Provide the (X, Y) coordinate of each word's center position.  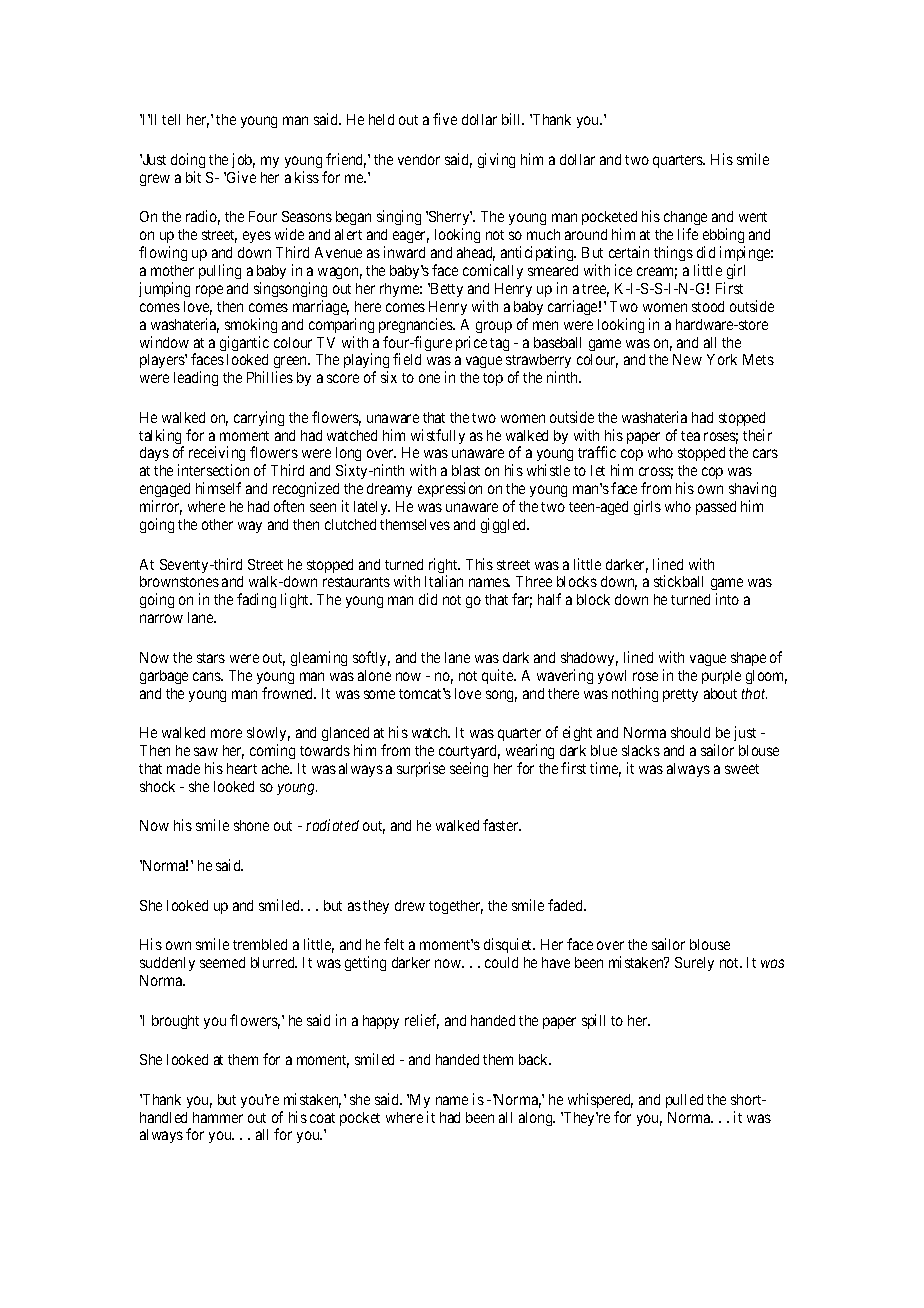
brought (175, 1022)
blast (466, 470)
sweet (742, 769)
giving (496, 160)
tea (690, 436)
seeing (469, 769)
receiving (217, 455)
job (243, 160)
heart (242, 768)
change (685, 220)
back (535, 1059)
